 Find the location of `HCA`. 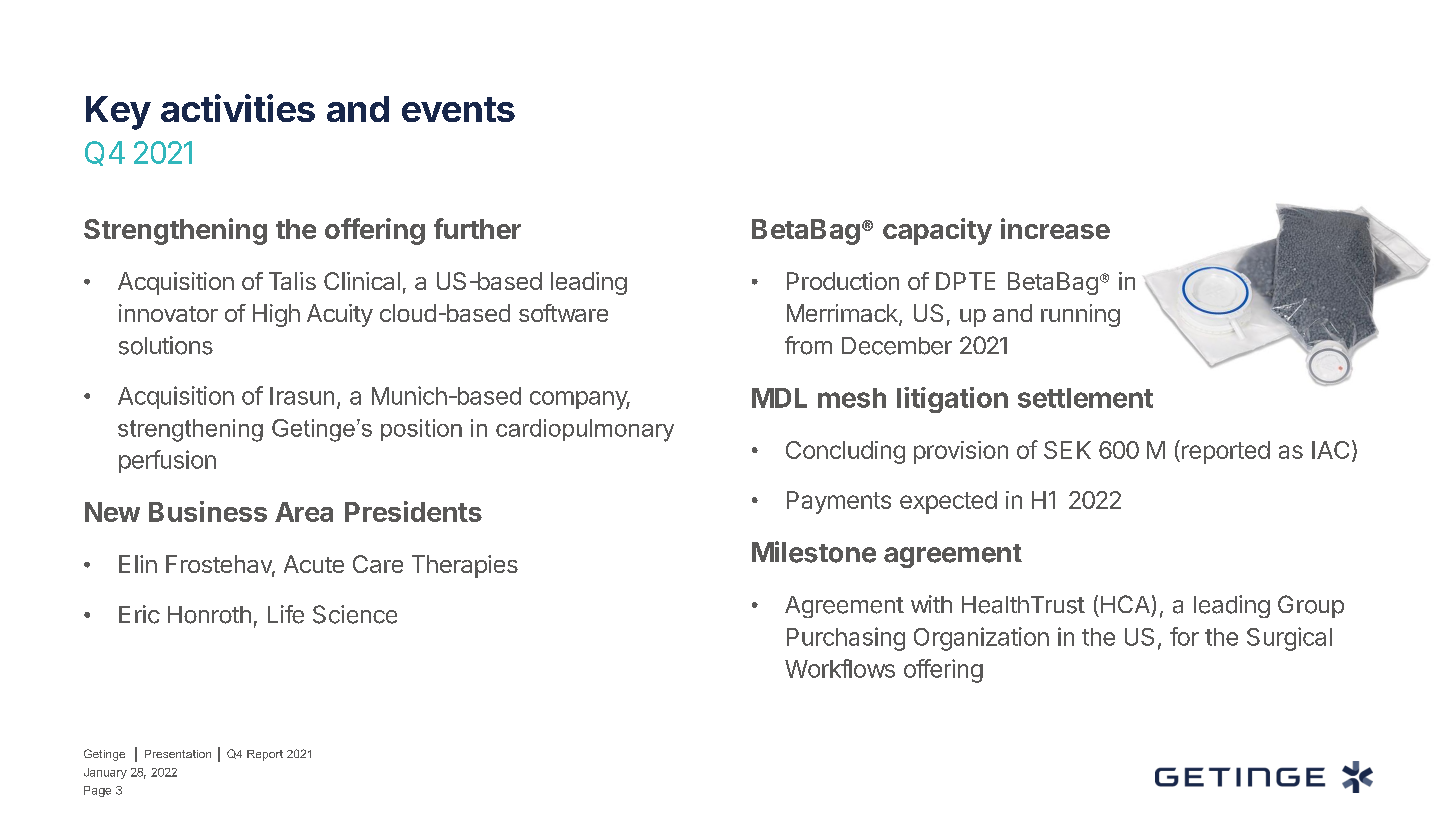

HCA is located at coordinates (1125, 604).
